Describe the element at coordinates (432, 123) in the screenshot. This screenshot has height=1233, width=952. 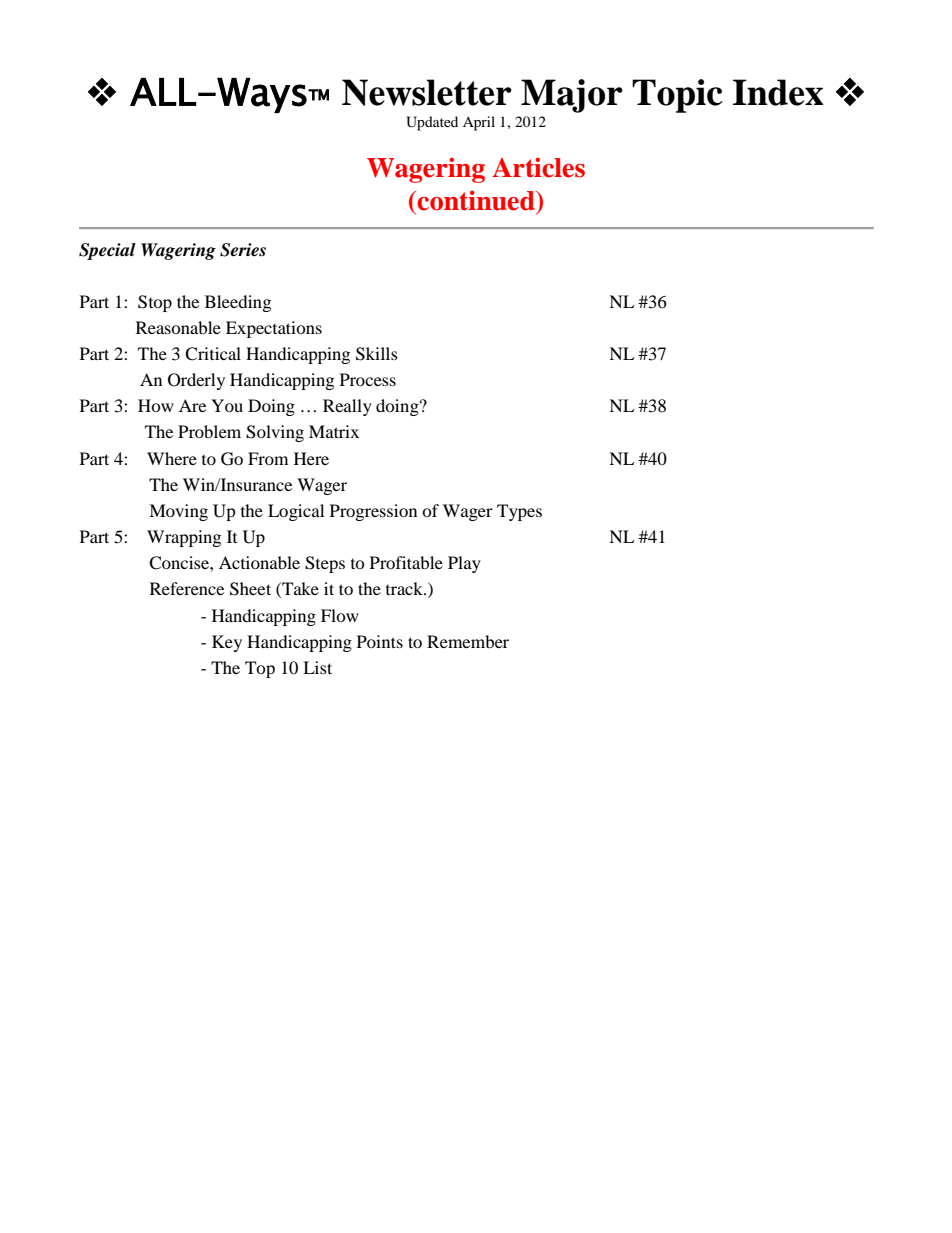
I see `Updated` at that location.
